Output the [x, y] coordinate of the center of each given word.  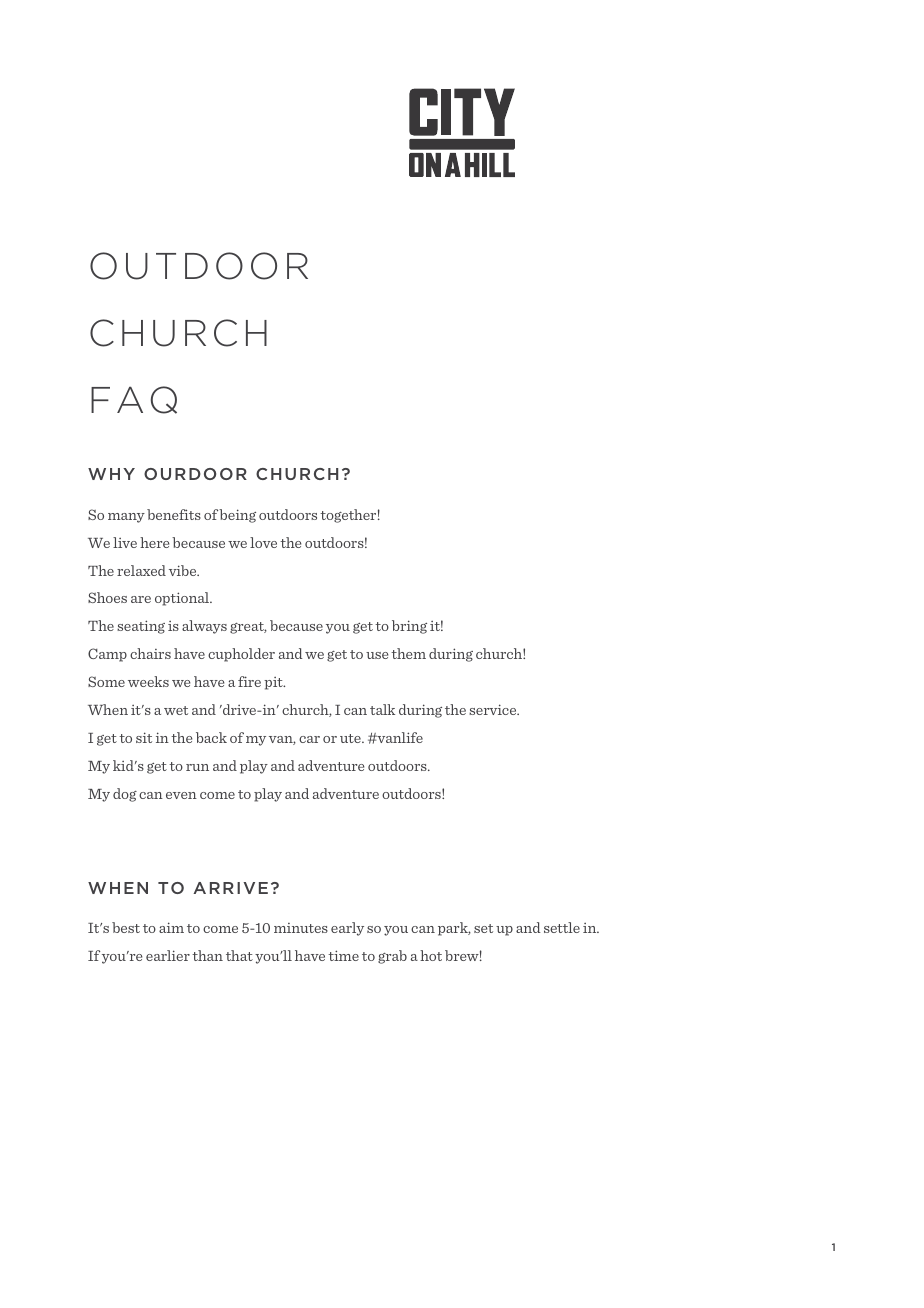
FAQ [134, 400]
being [237, 516]
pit [274, 683]
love [263, 542]
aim [171, 927]
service [494, 709]
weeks [148, 681]
